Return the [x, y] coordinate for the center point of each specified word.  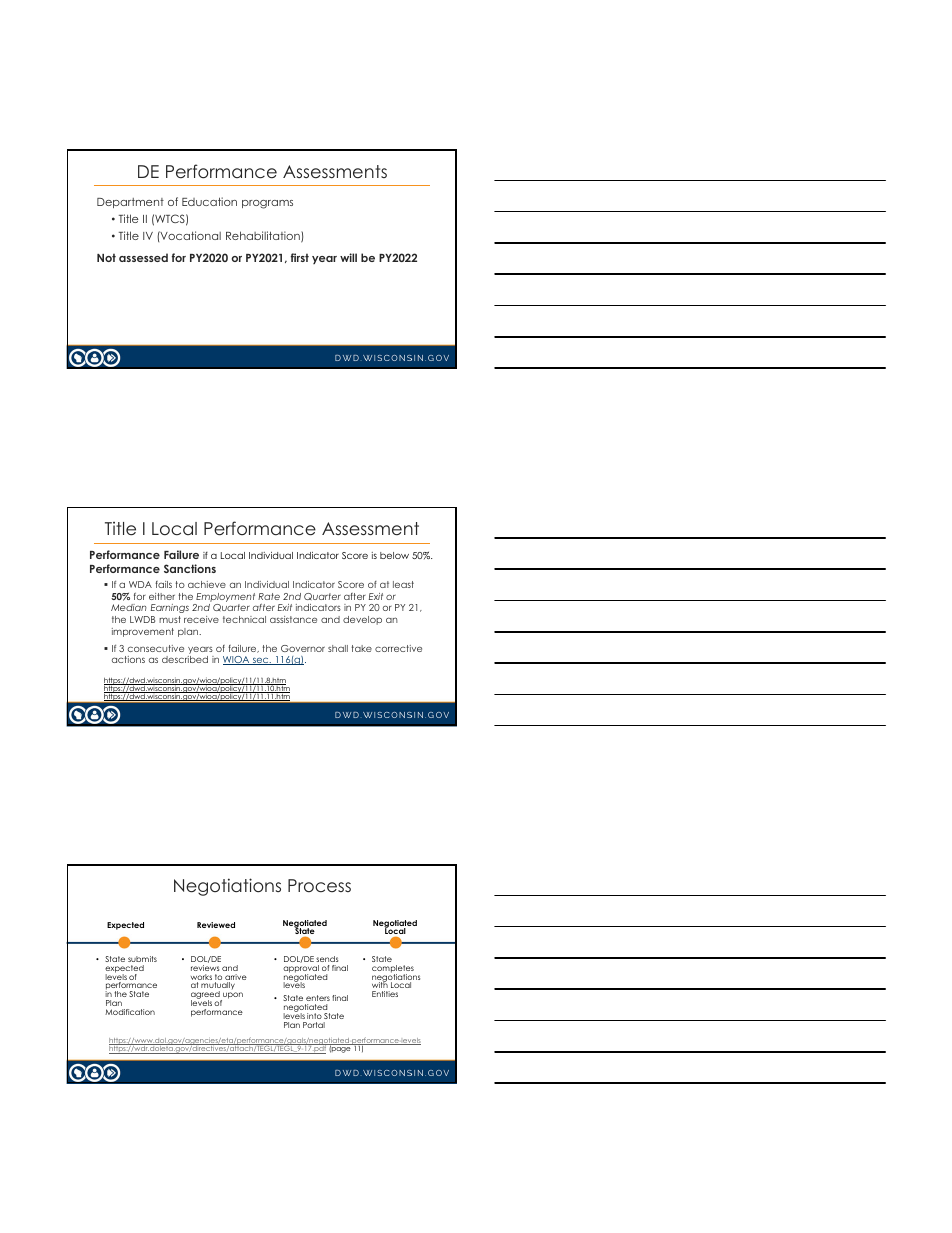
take [361, 648]
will [348, 257]
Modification [130, 1012]
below [394, 555]
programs [267, 204]
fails [163, 584]
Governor [303, 648]
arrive [236, 978]
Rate [269, 596]
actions [128, 659]
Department [130, 203]
